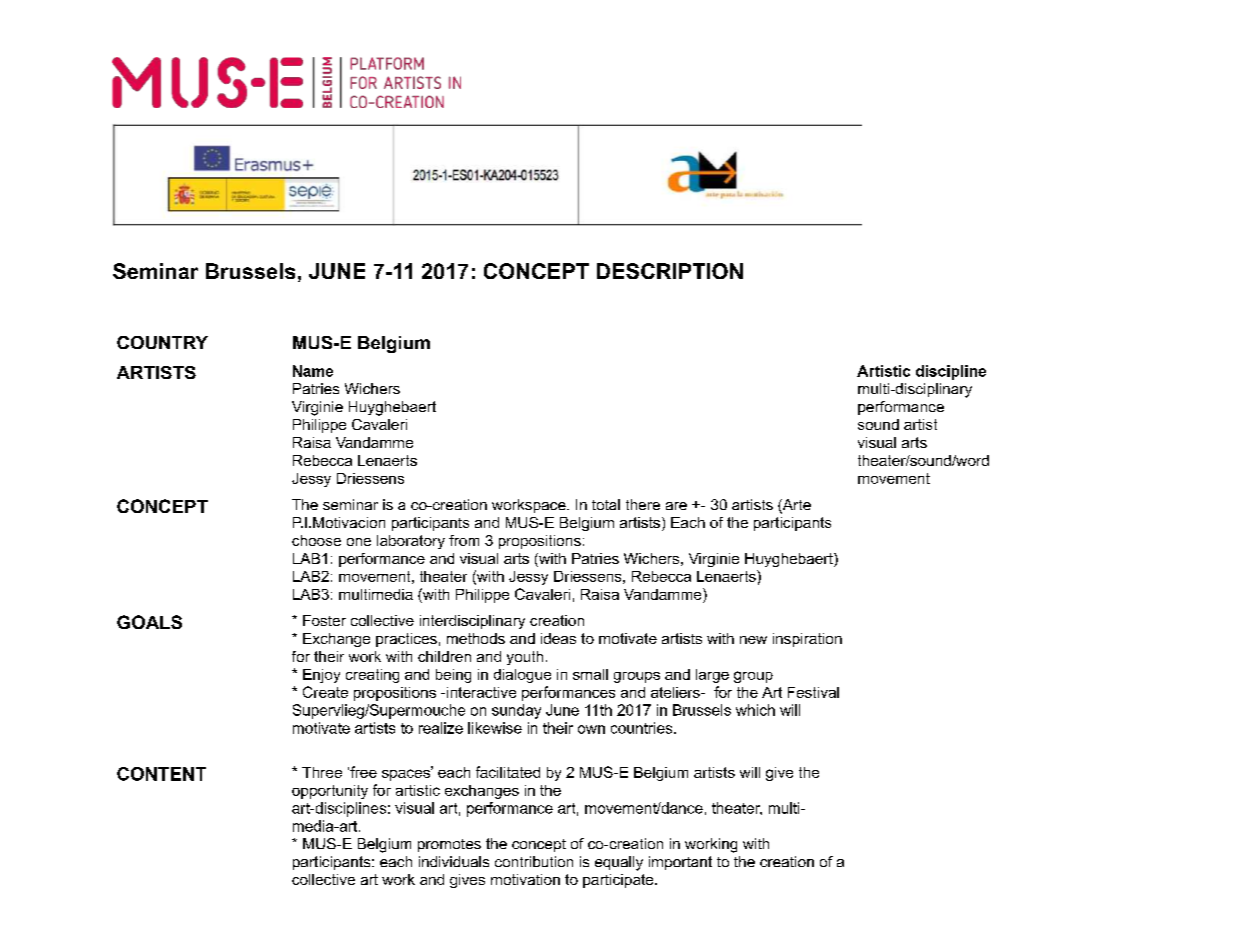  What do you see at coordinates (753, 640) in the document?
I see `new` at bounding box center [753, 640].
